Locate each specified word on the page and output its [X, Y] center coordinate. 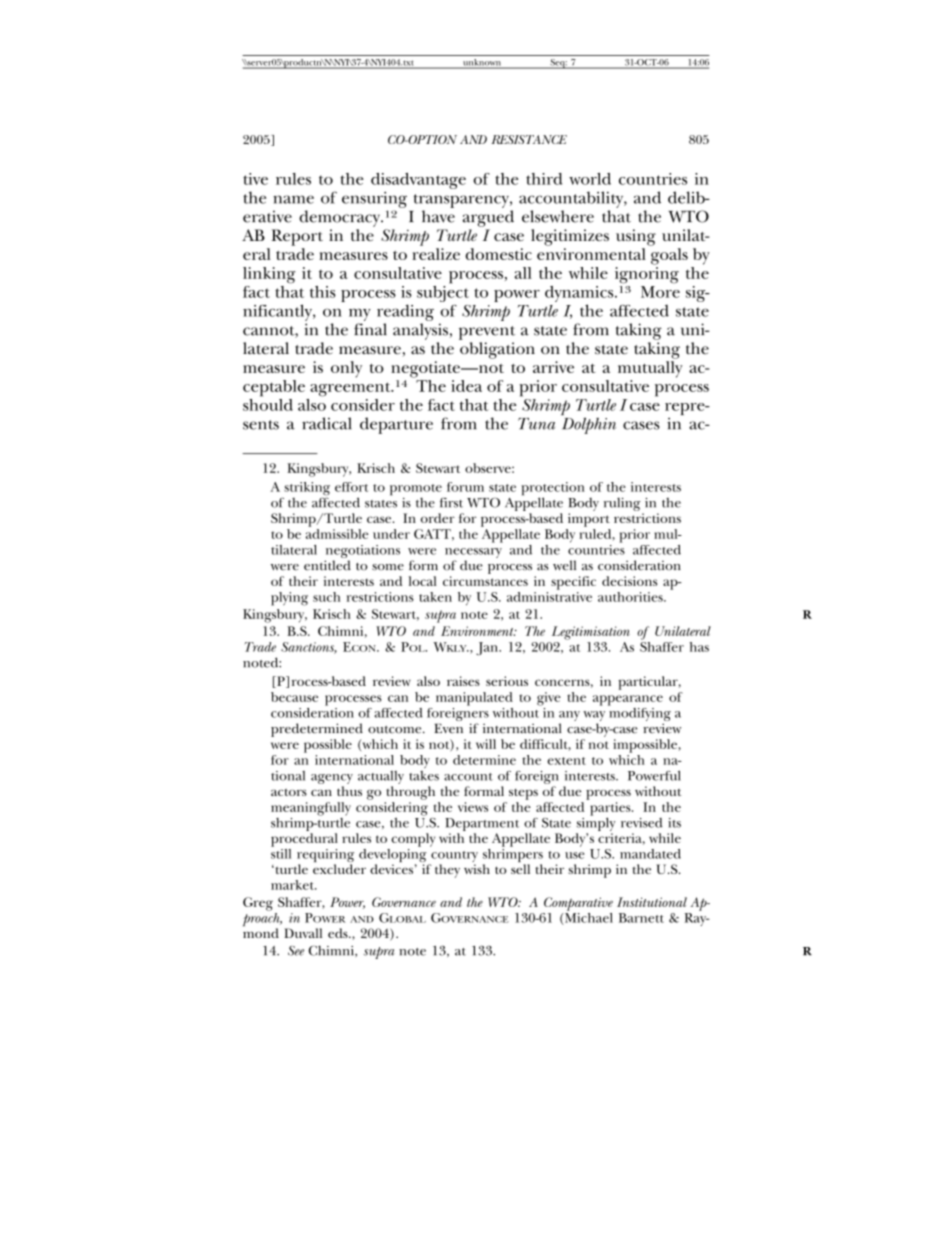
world [590, 179]
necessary [473, 554]
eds [339, 933]
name [293, 199]
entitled [327, 565]
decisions [629, 581]
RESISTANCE [529, 139]
